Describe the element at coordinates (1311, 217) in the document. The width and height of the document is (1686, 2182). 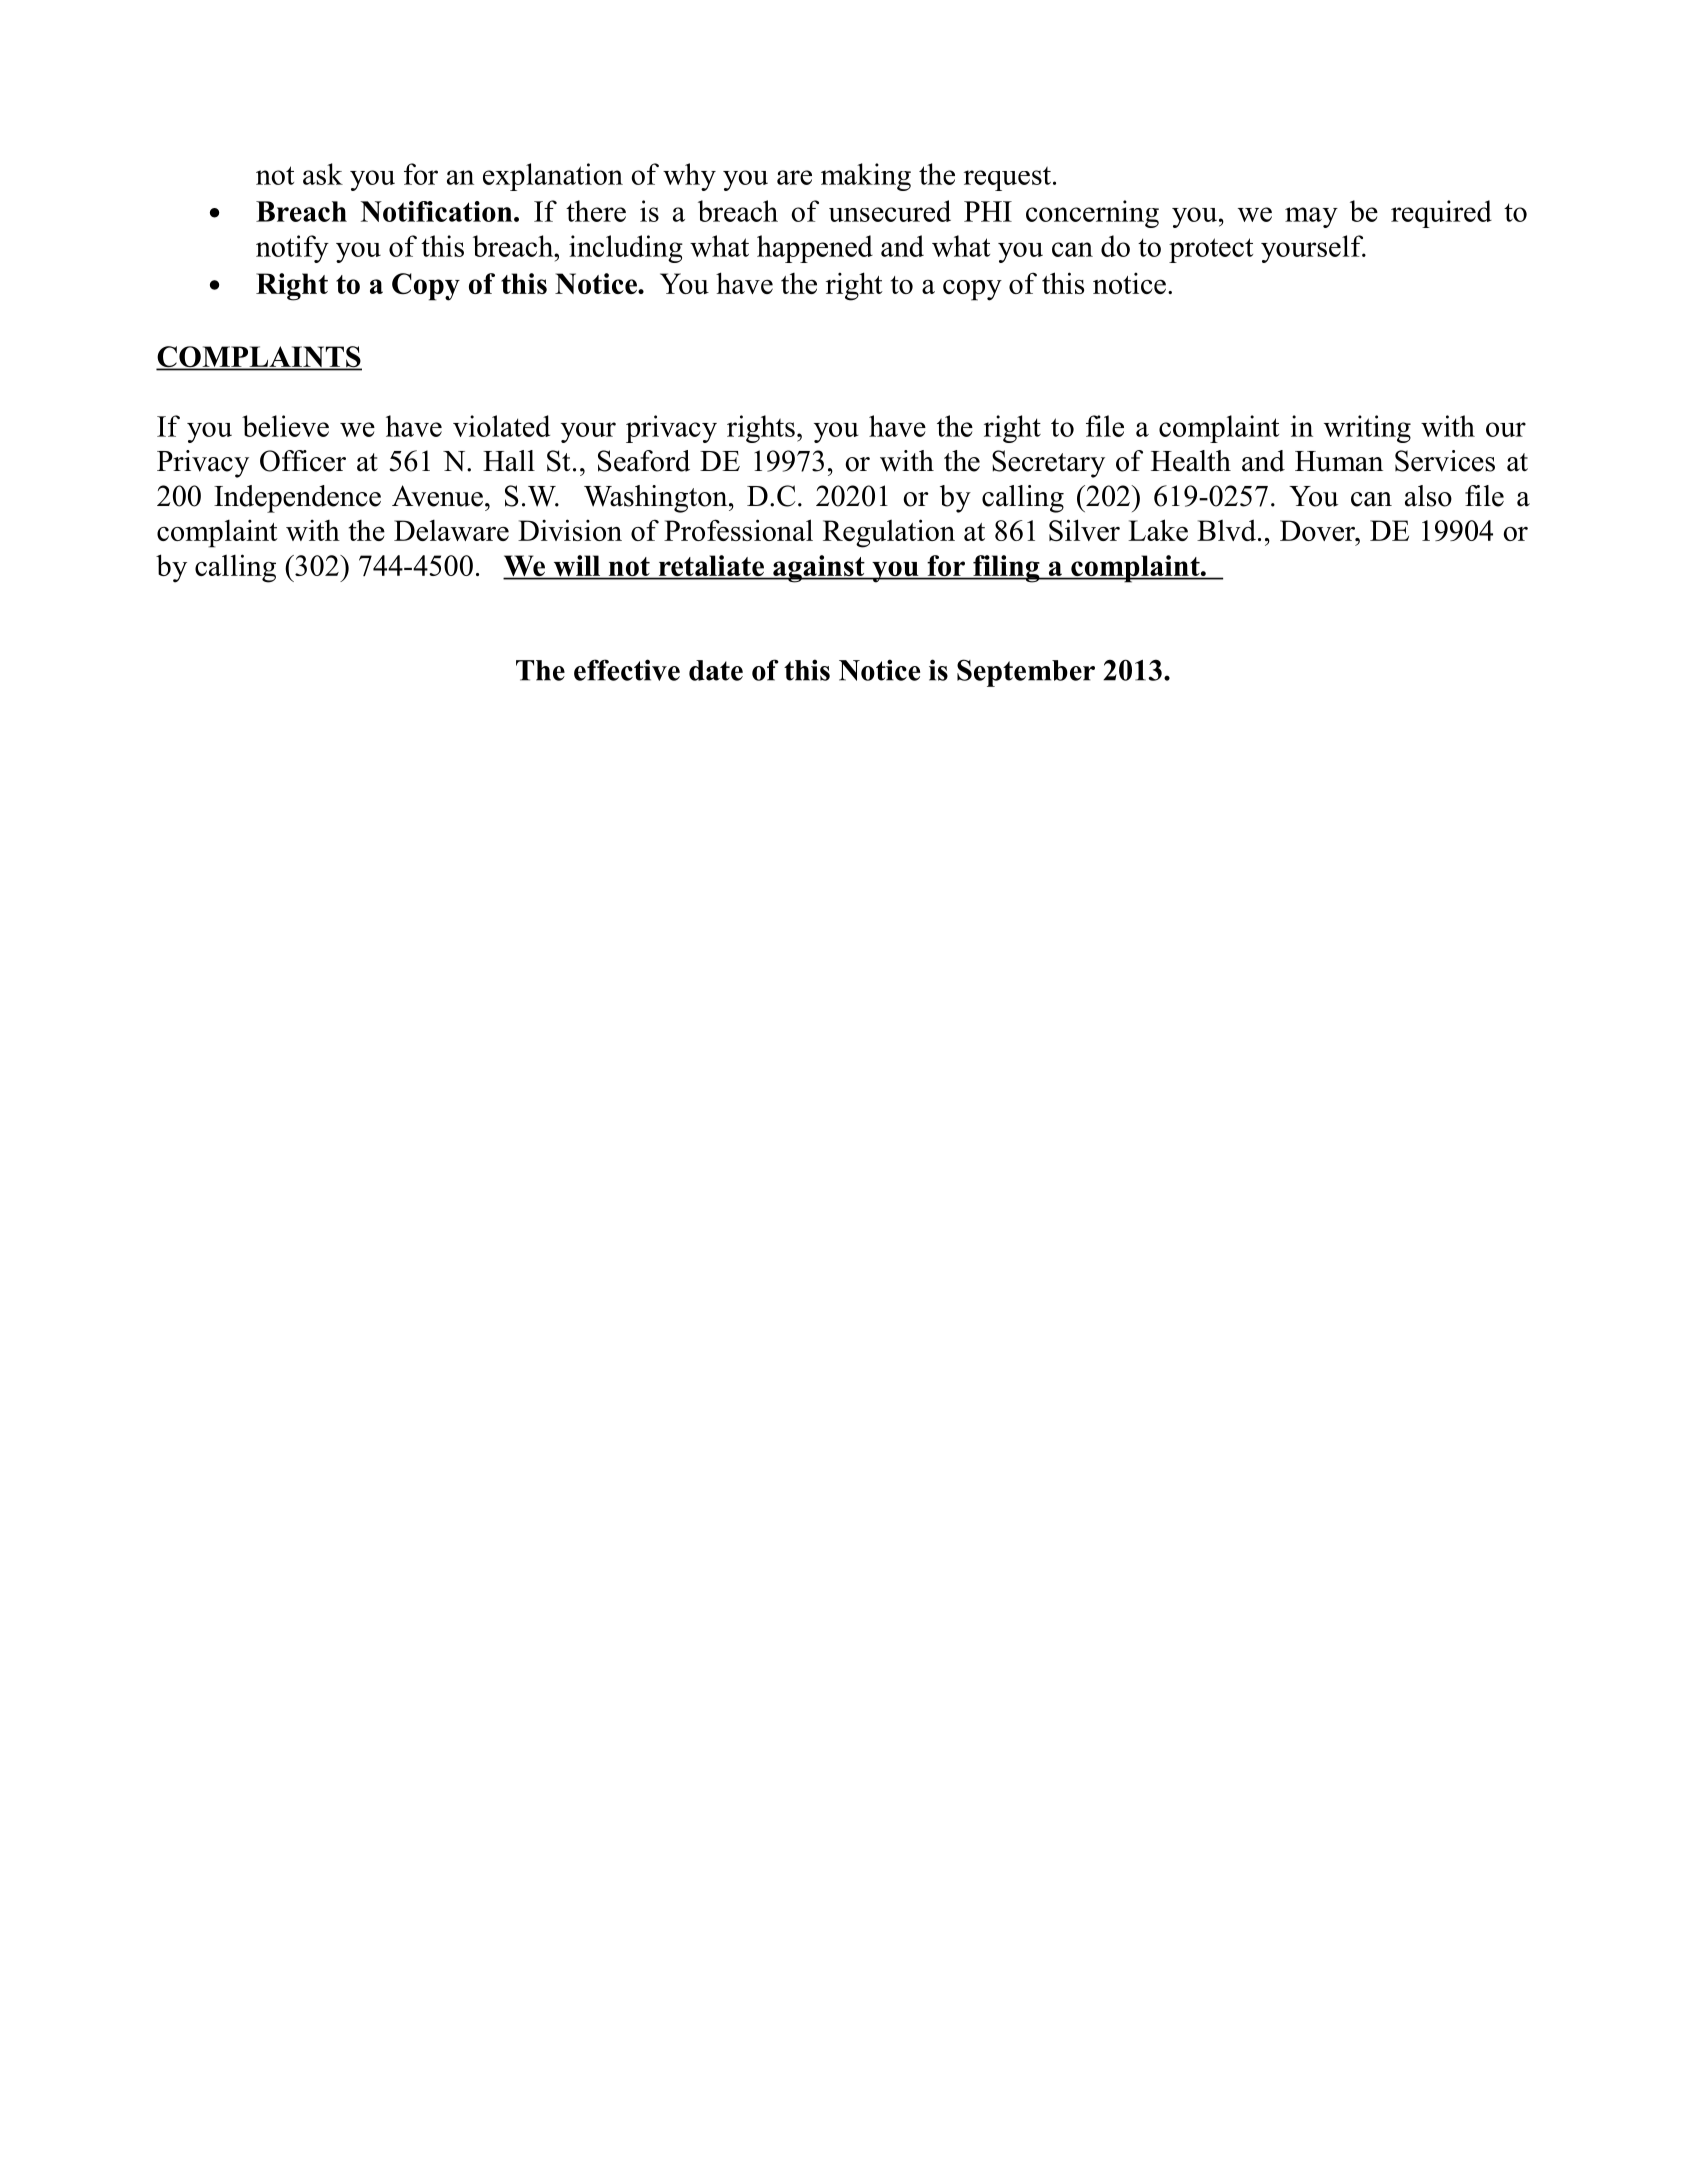
I see `may` at that location.
